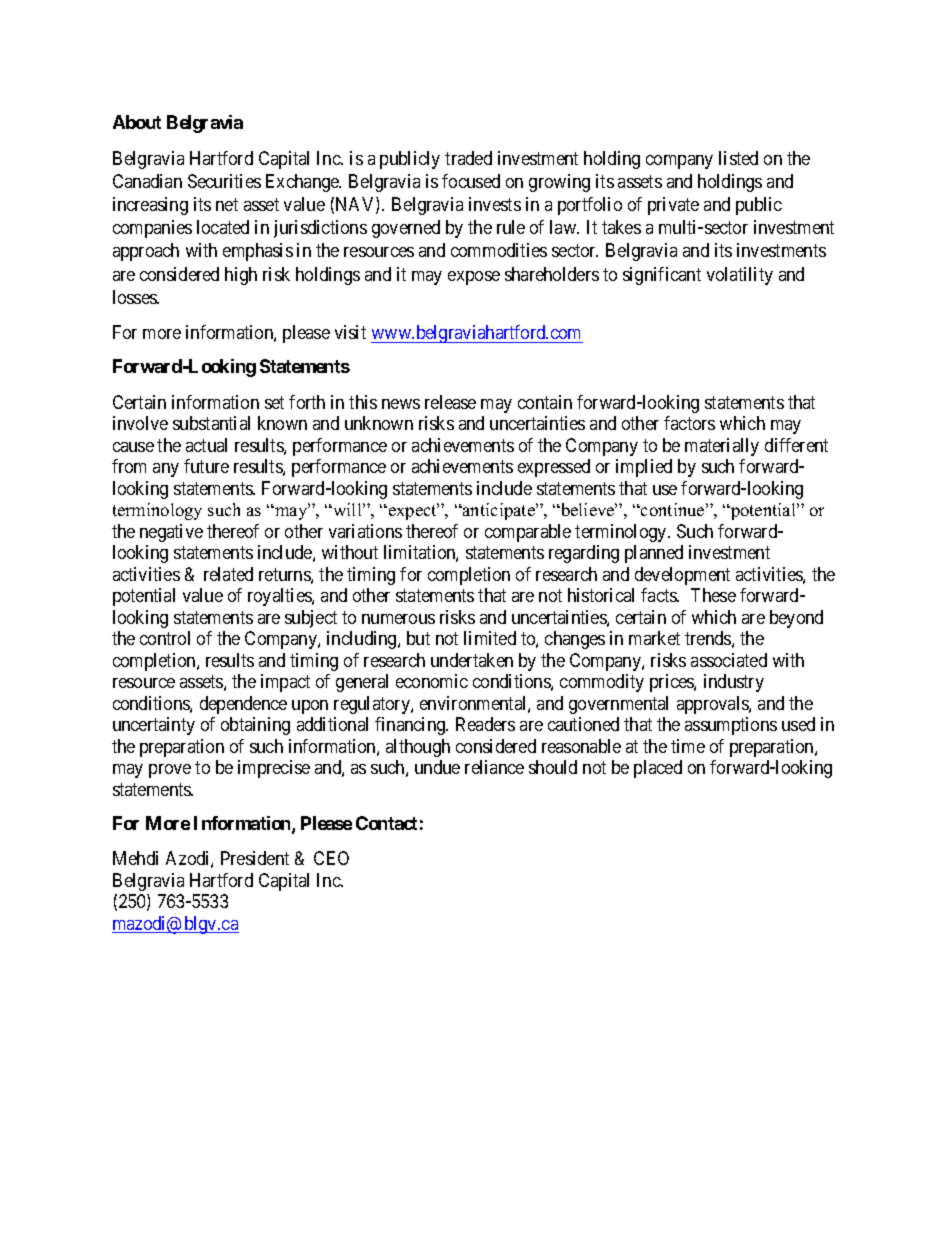  I want to click on traded, so click(468, 158).
